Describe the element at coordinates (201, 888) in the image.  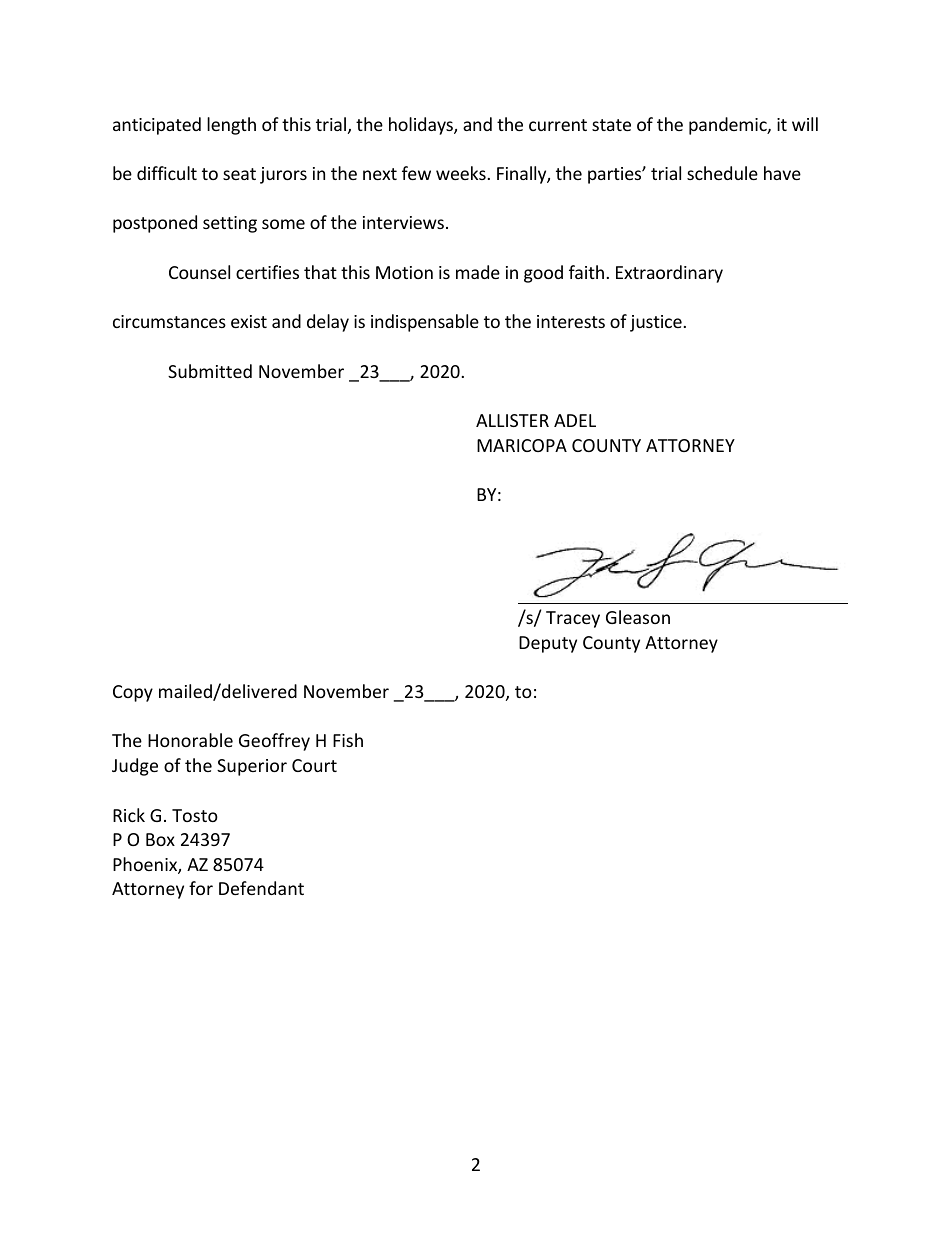
I see `for` at that location.
